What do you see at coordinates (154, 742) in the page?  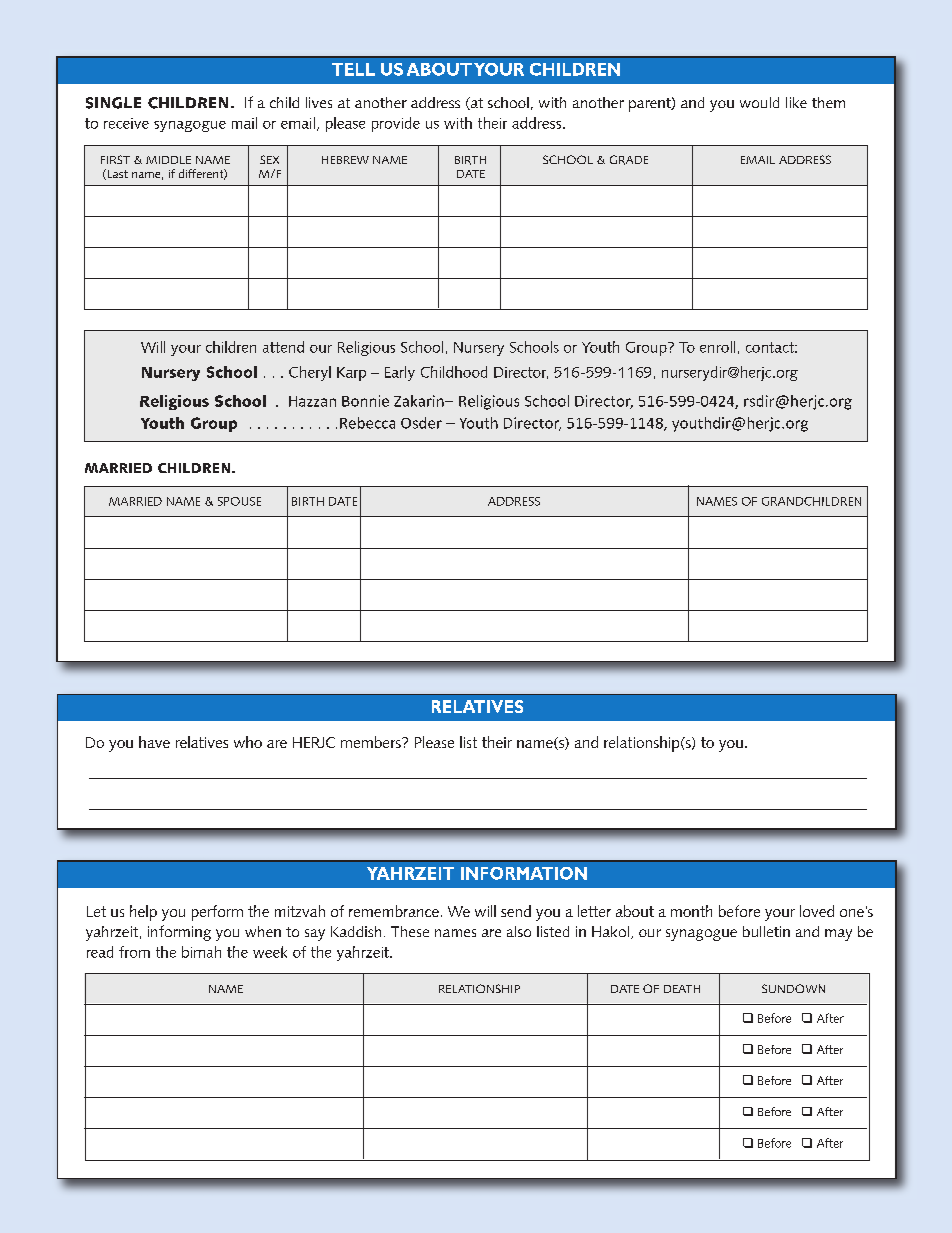 I see `have` at bounding box center [154, 742].
